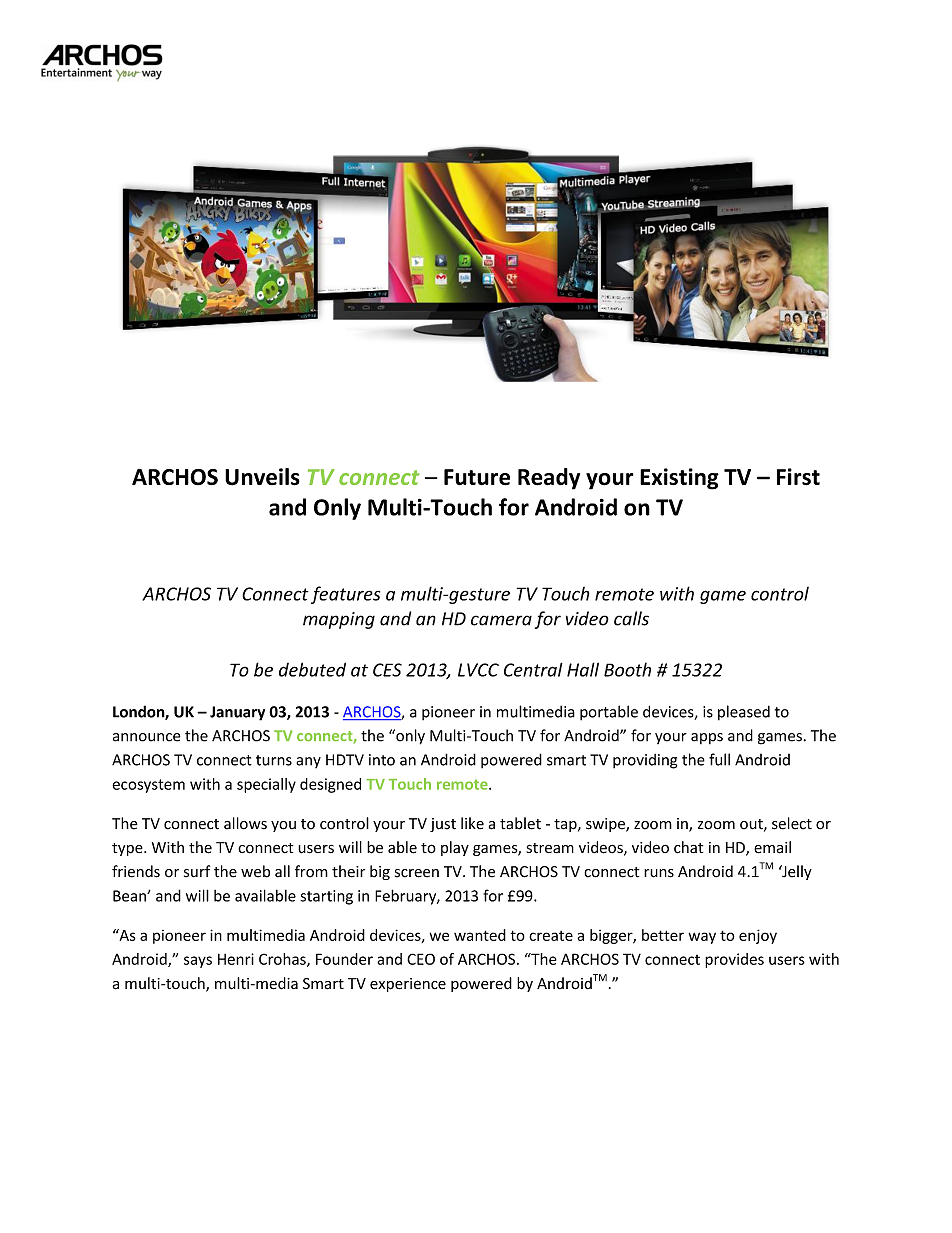 This screenshot has height=1233, width=952. What do you see at coordinates (421, 959) in the screenshot?
I see `CEO` at bounding box center [421, 959].
